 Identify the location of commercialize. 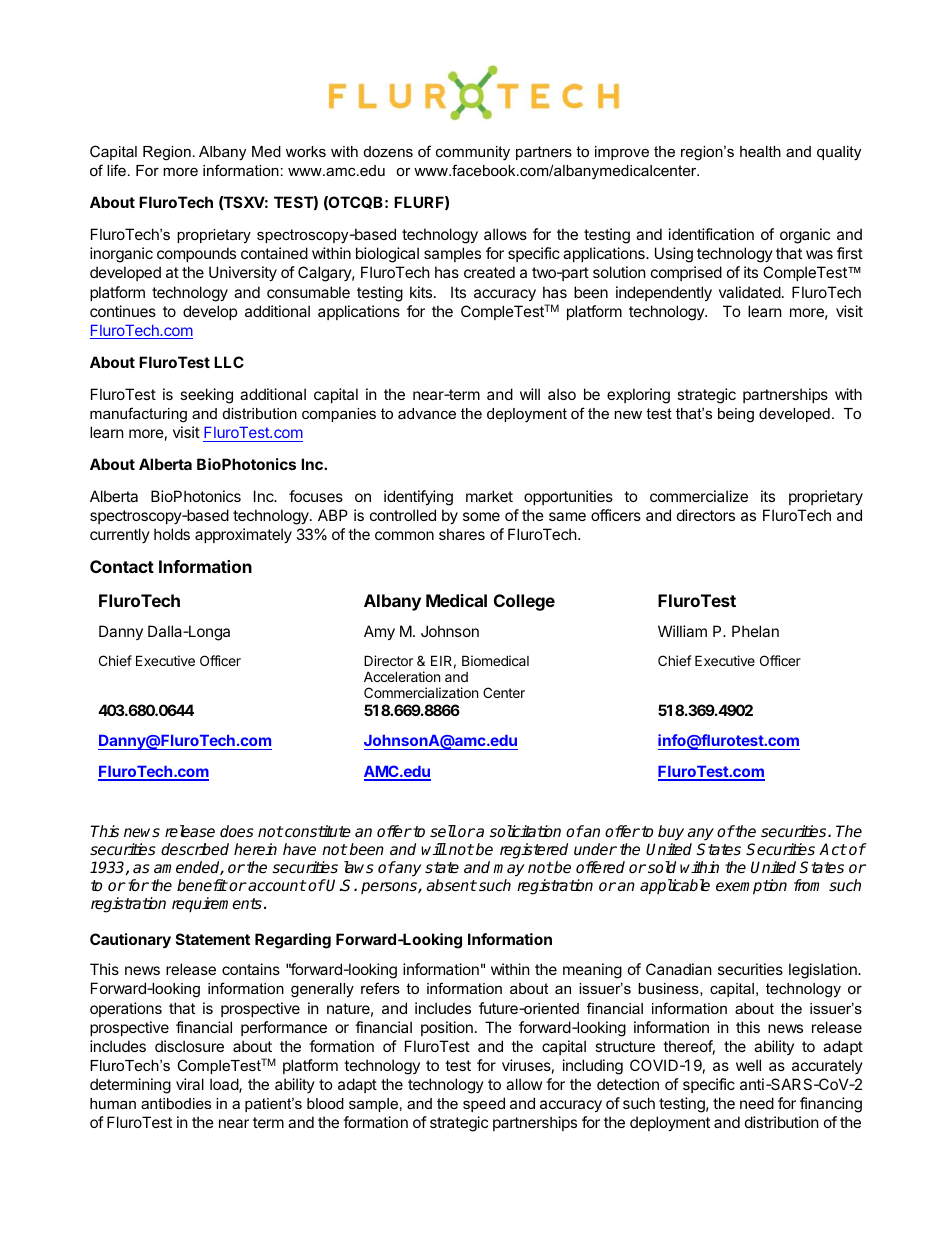
(699, 496).
